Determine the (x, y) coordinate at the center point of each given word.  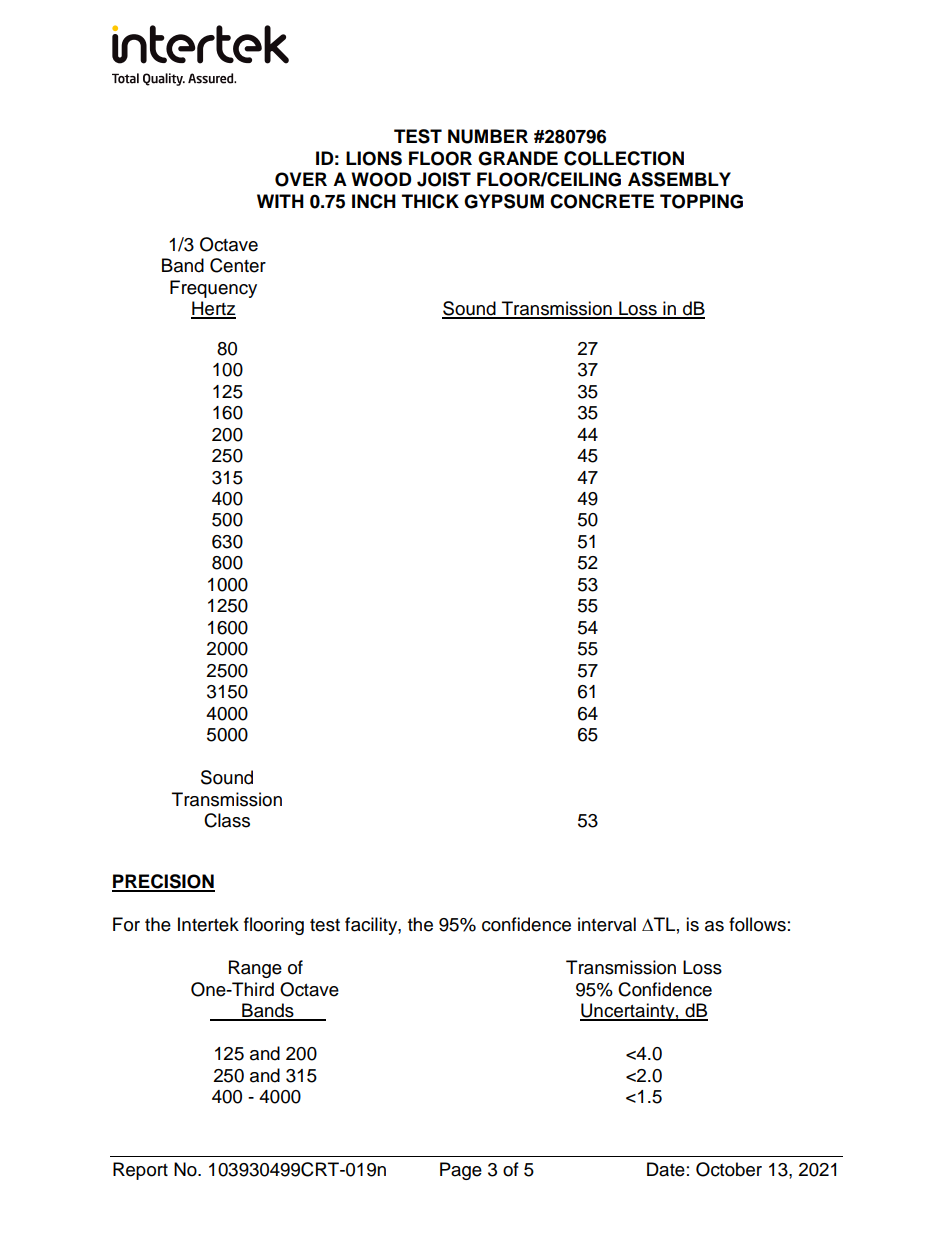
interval (607, 924)
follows (757, 924)
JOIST (444, 179)
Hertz (213, 309)
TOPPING (701, 201)
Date (666, 1169)
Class (227, 820)
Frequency (213, 289)
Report (140, 1171)
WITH (280, 201)
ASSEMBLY (679, 179)
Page (461, 1171)
